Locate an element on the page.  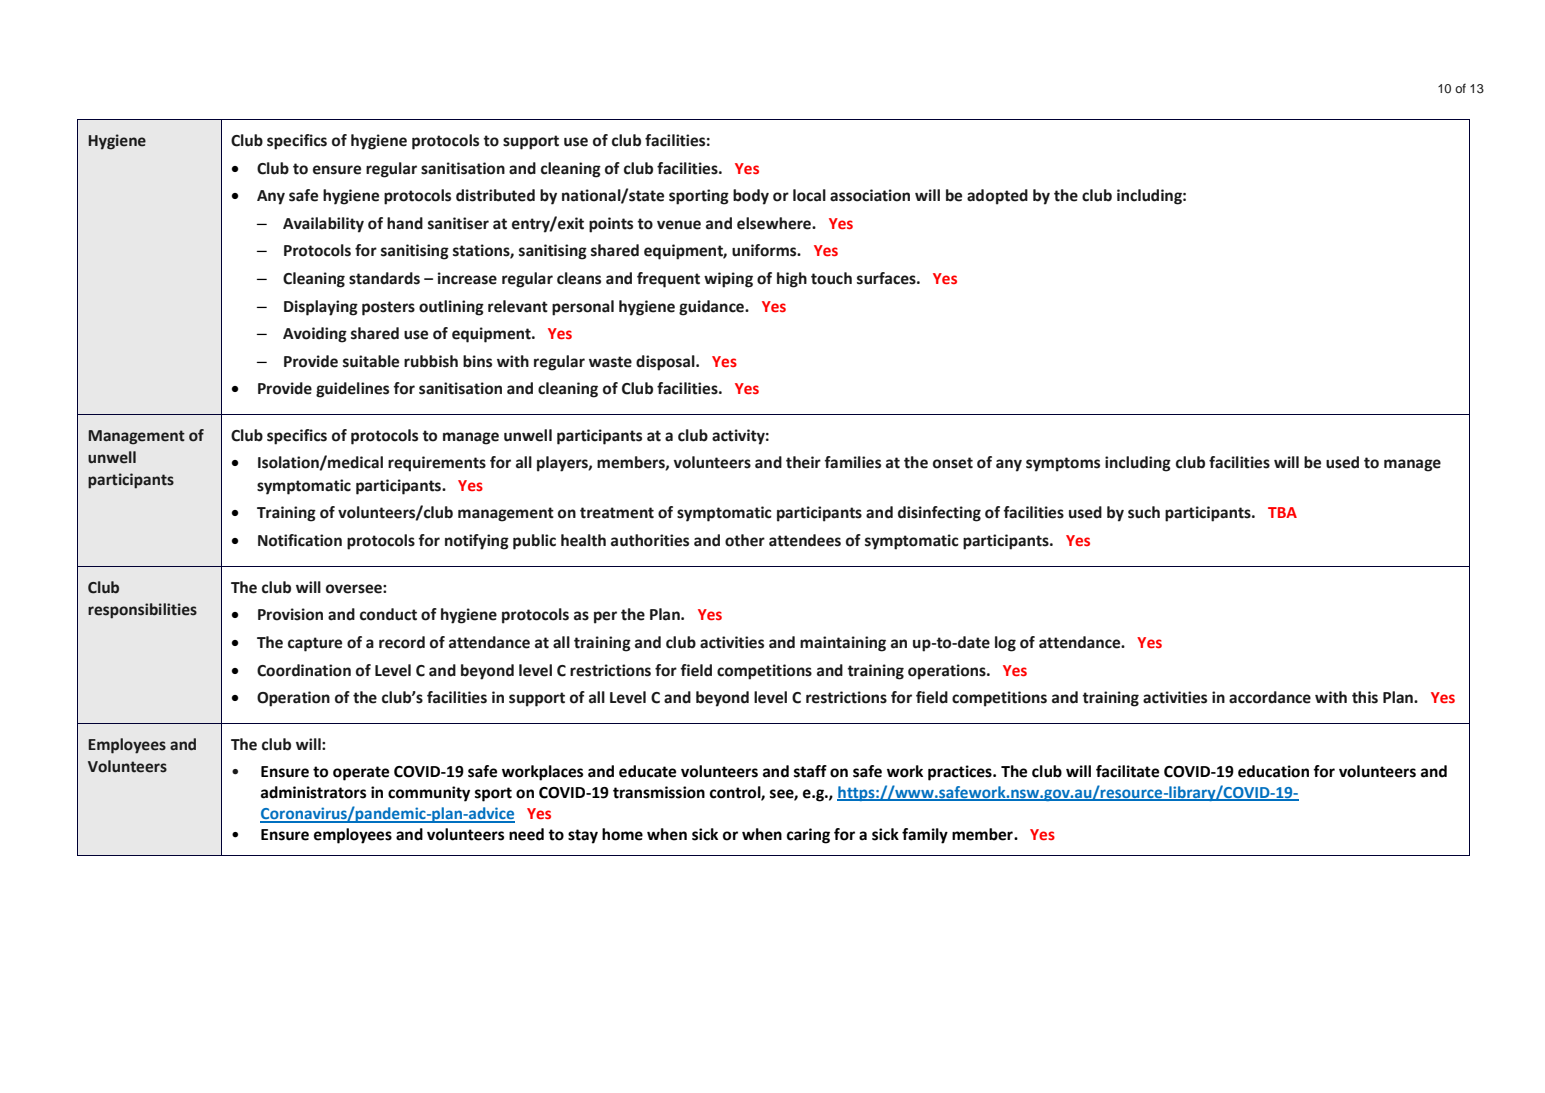
Notification is located at coordinates (300, 540).
